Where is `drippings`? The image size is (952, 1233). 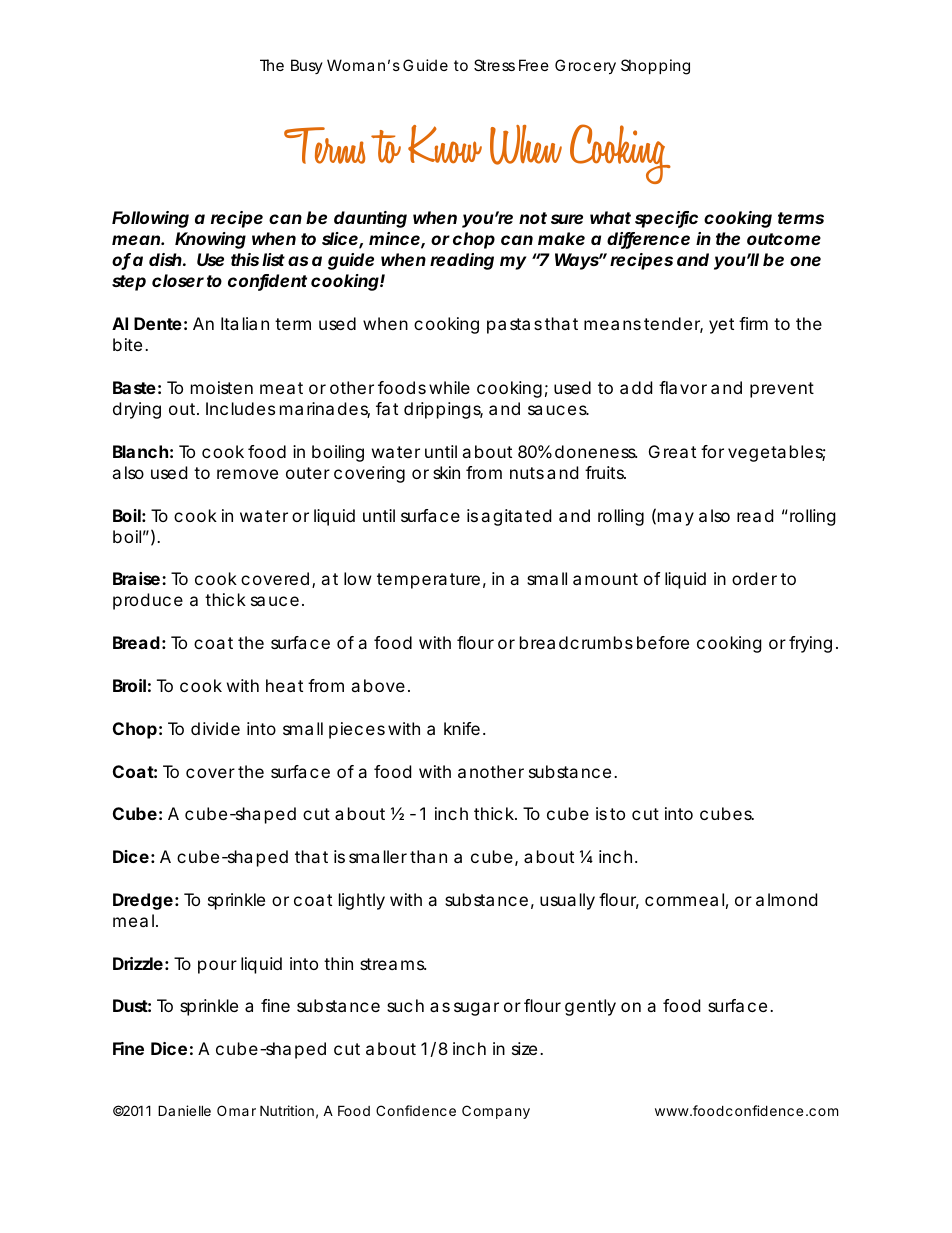 drippings is located at coordinates (443, 410).
